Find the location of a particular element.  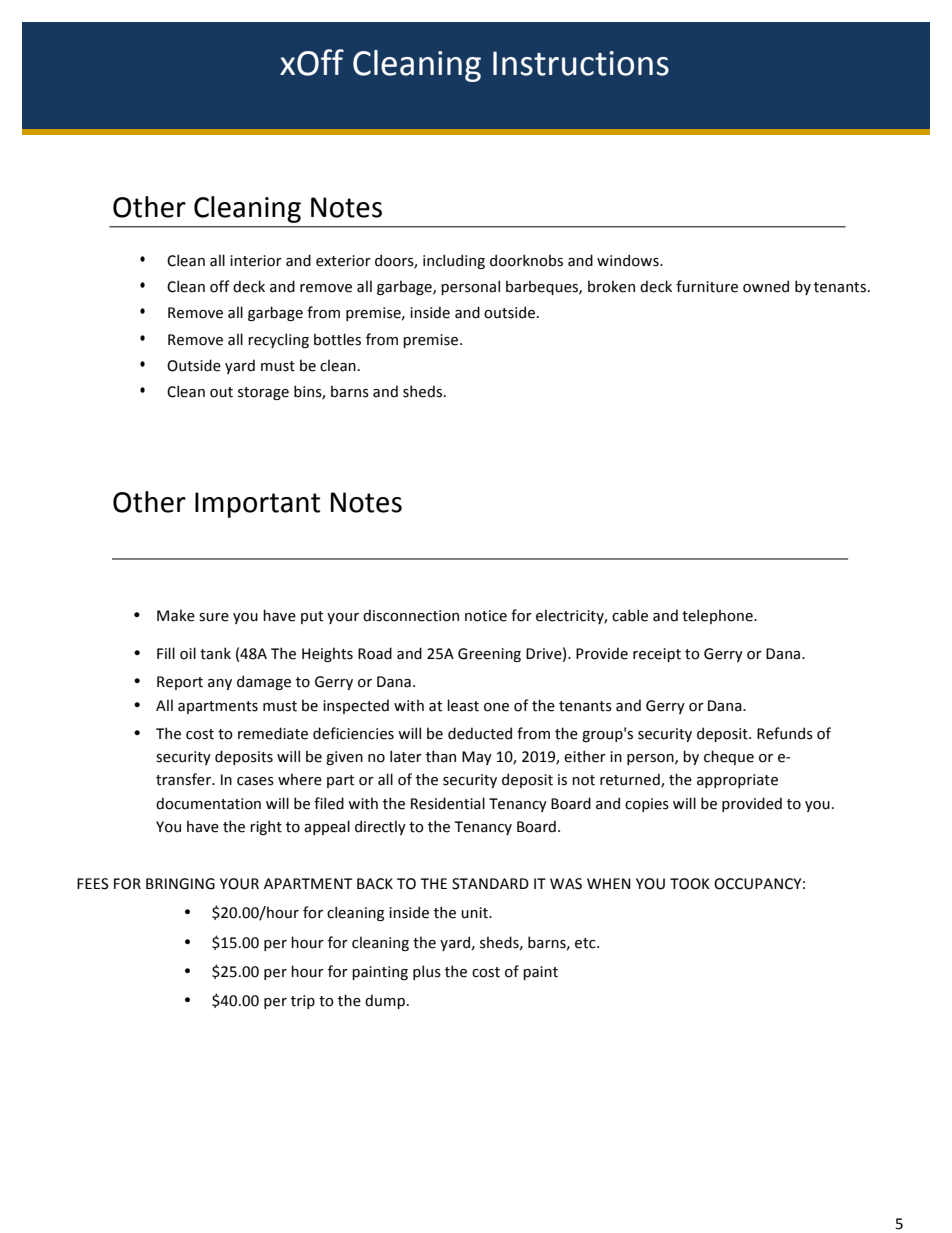

documentation is located at coordinates (208, 803).
